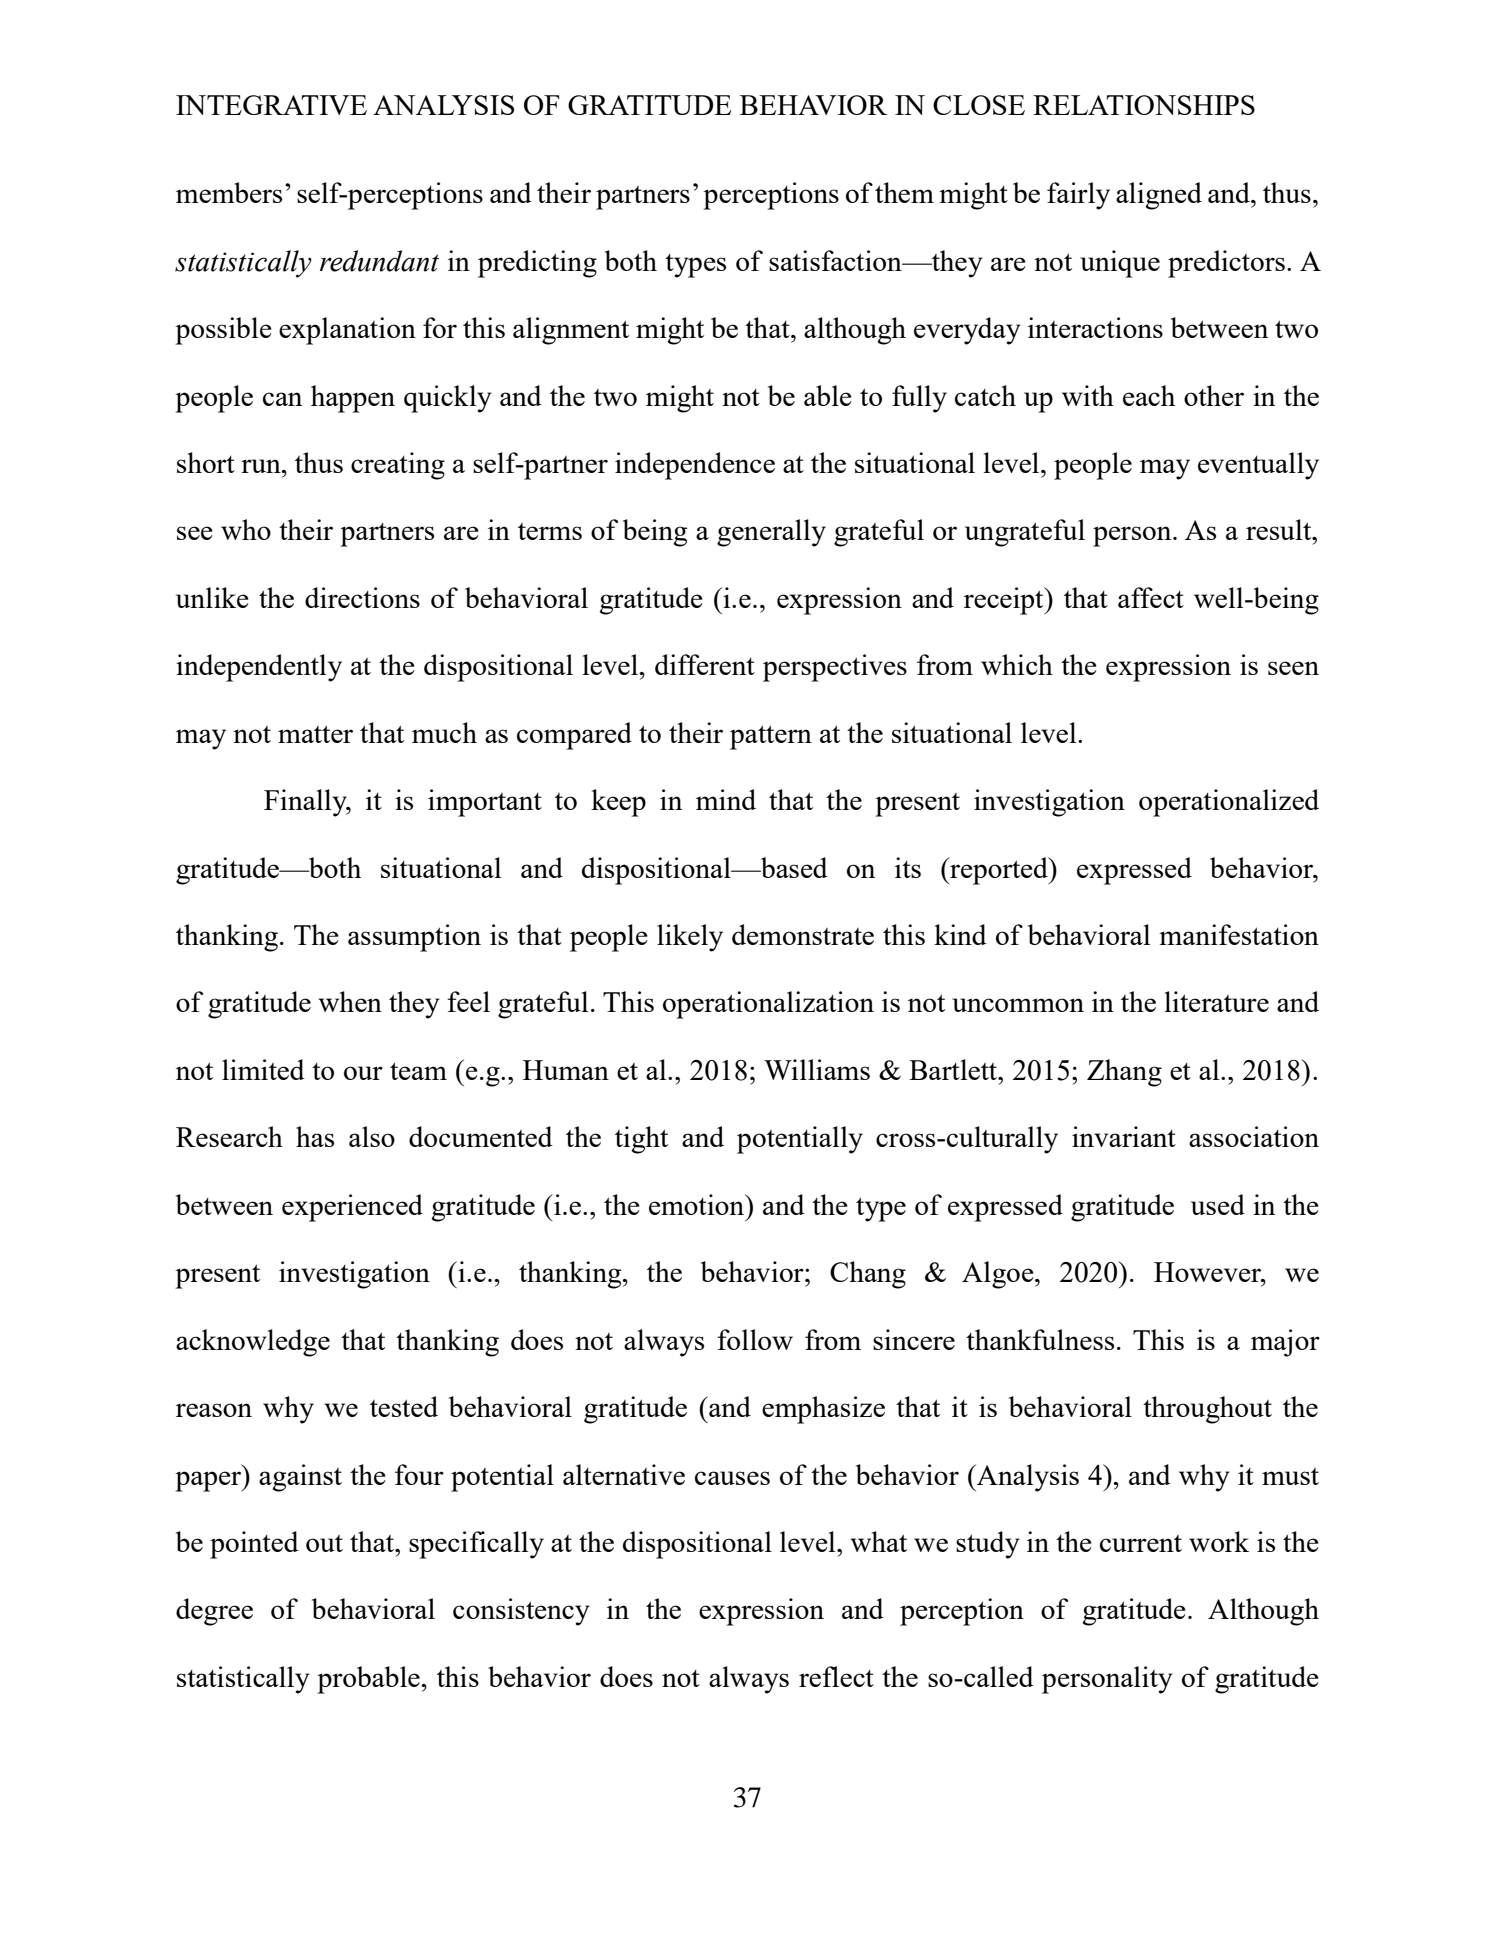 This document has width=1495, height=1935. I want to click on degree, so click(214, 1612).
